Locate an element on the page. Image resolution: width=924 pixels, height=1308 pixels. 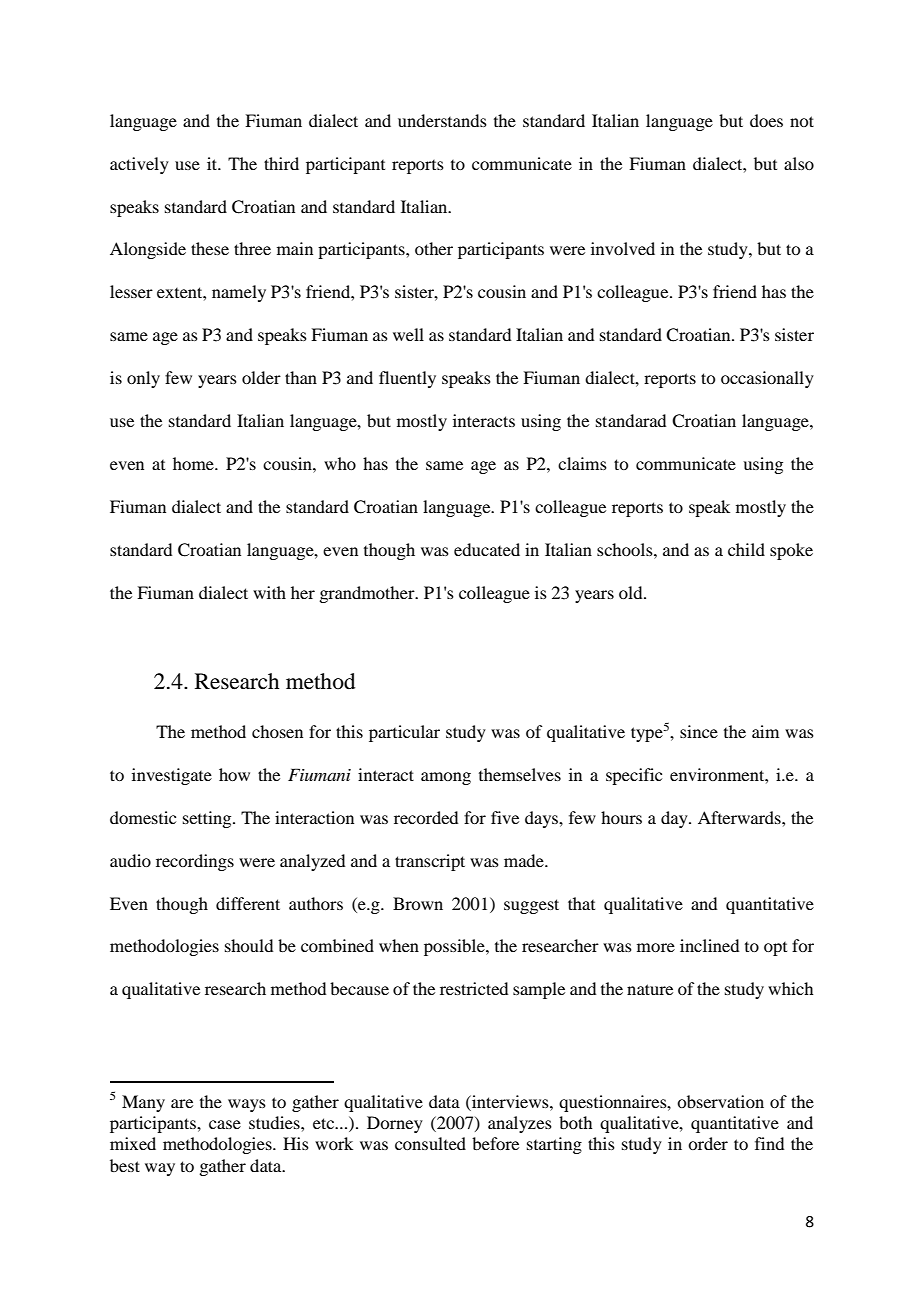
actively is located at coordinates (139, 165).
